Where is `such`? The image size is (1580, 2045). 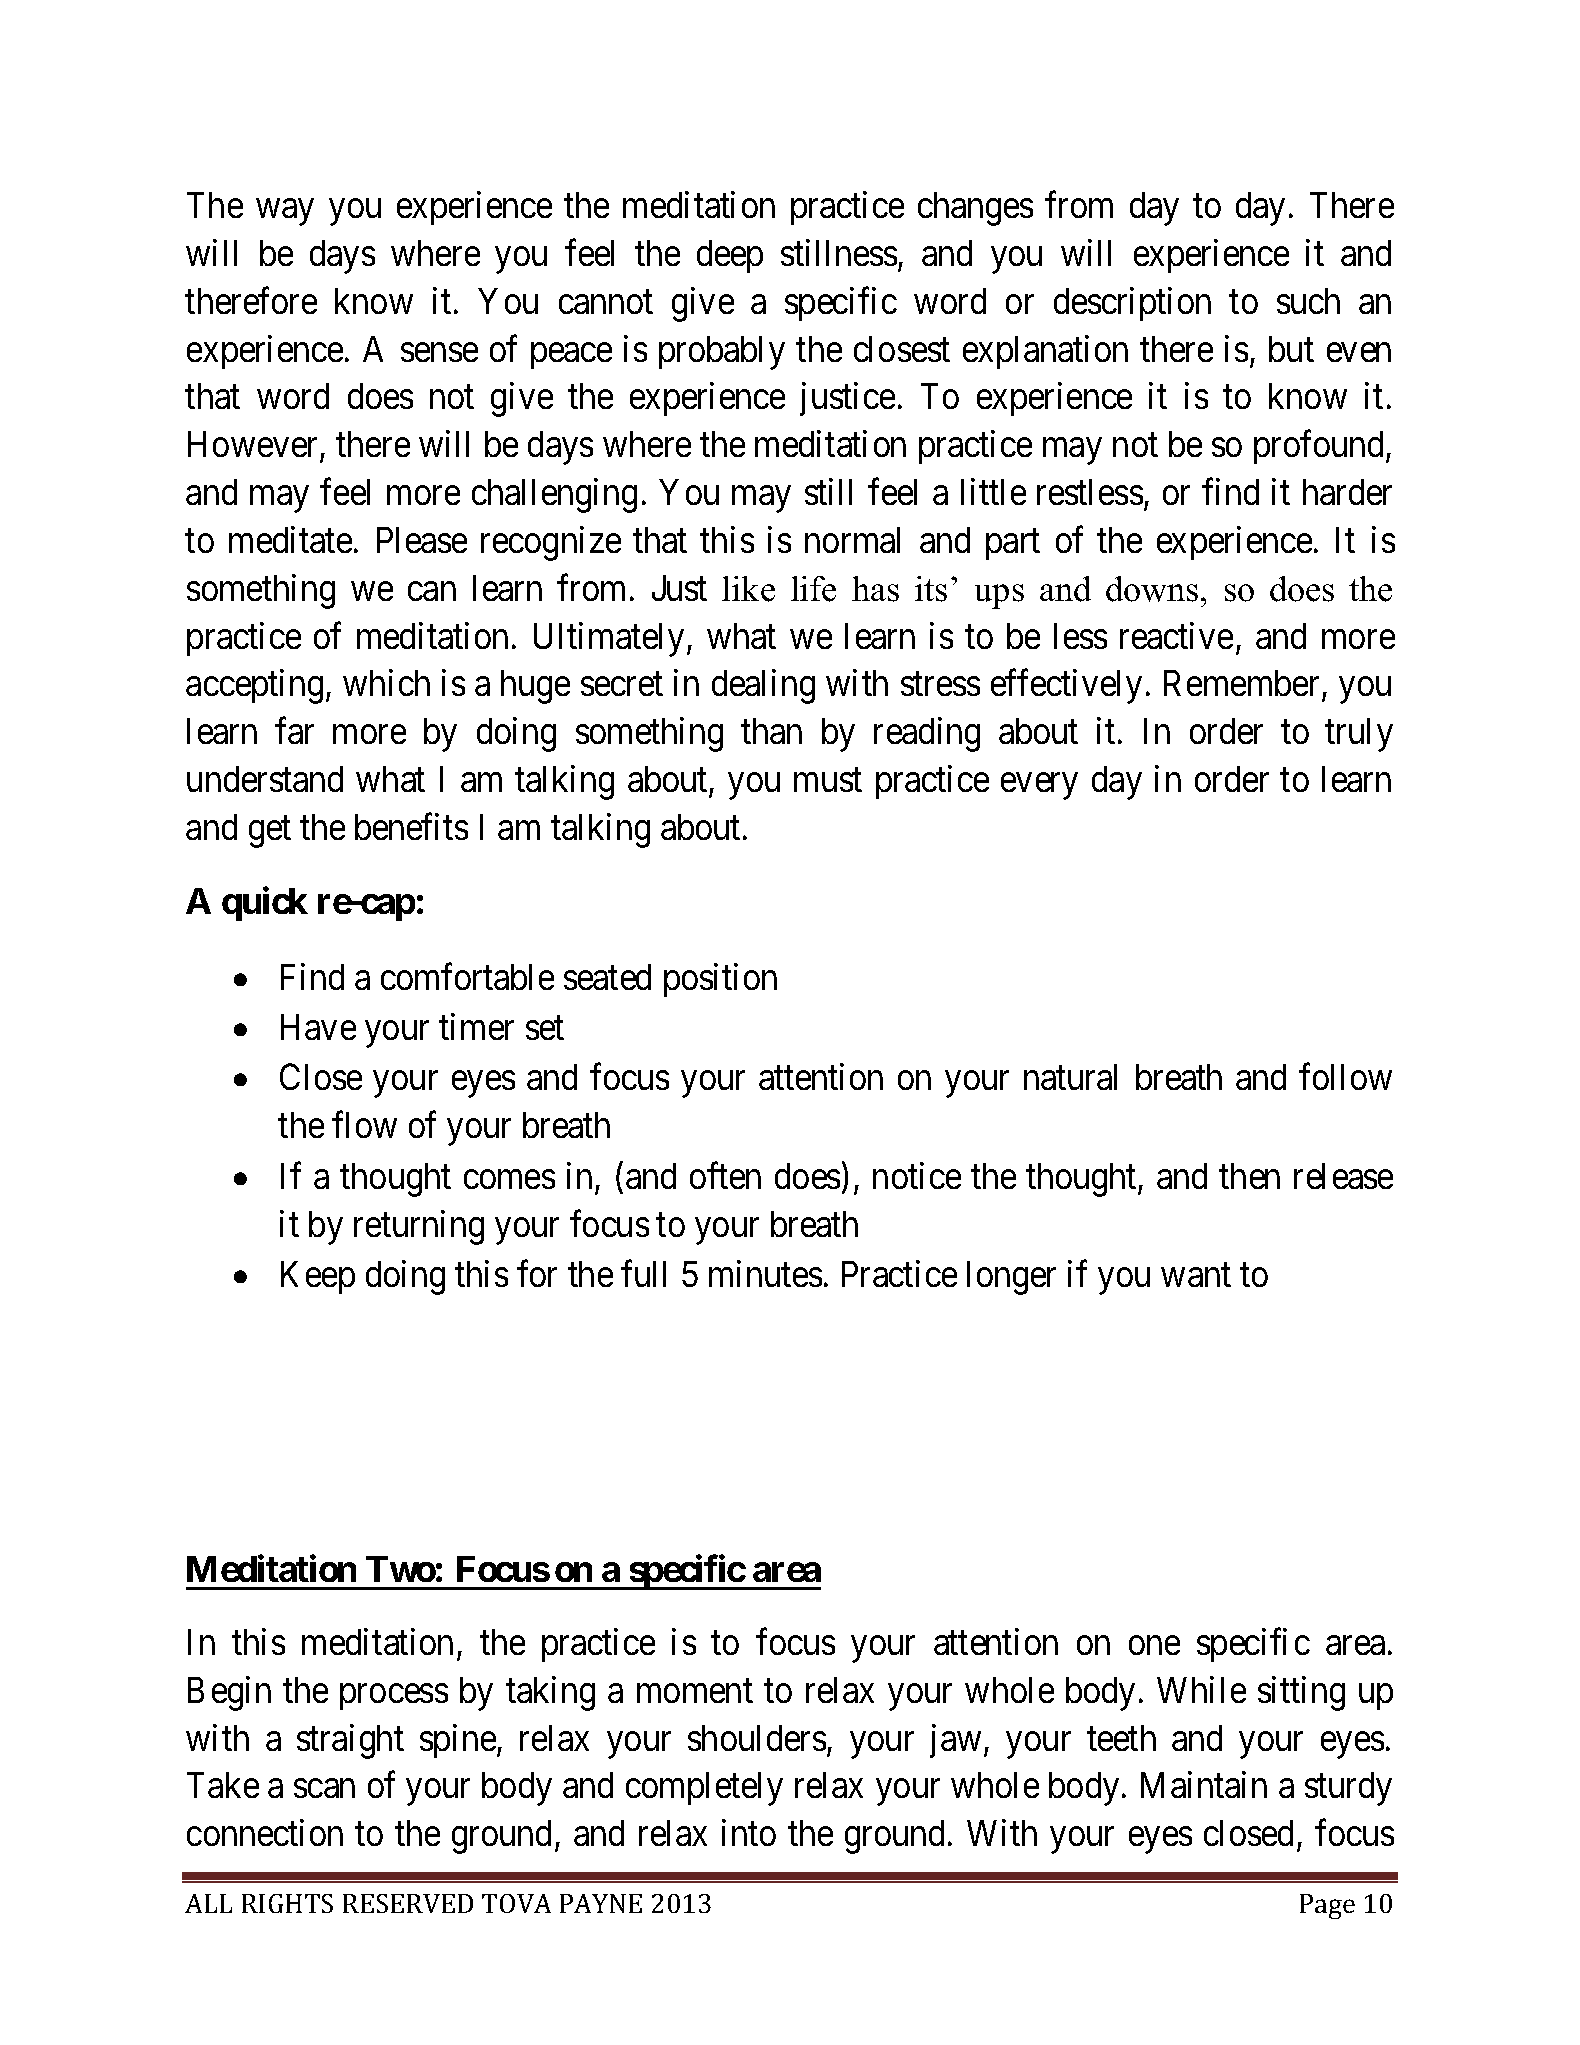 such is located at coordinates (1308, 301).
